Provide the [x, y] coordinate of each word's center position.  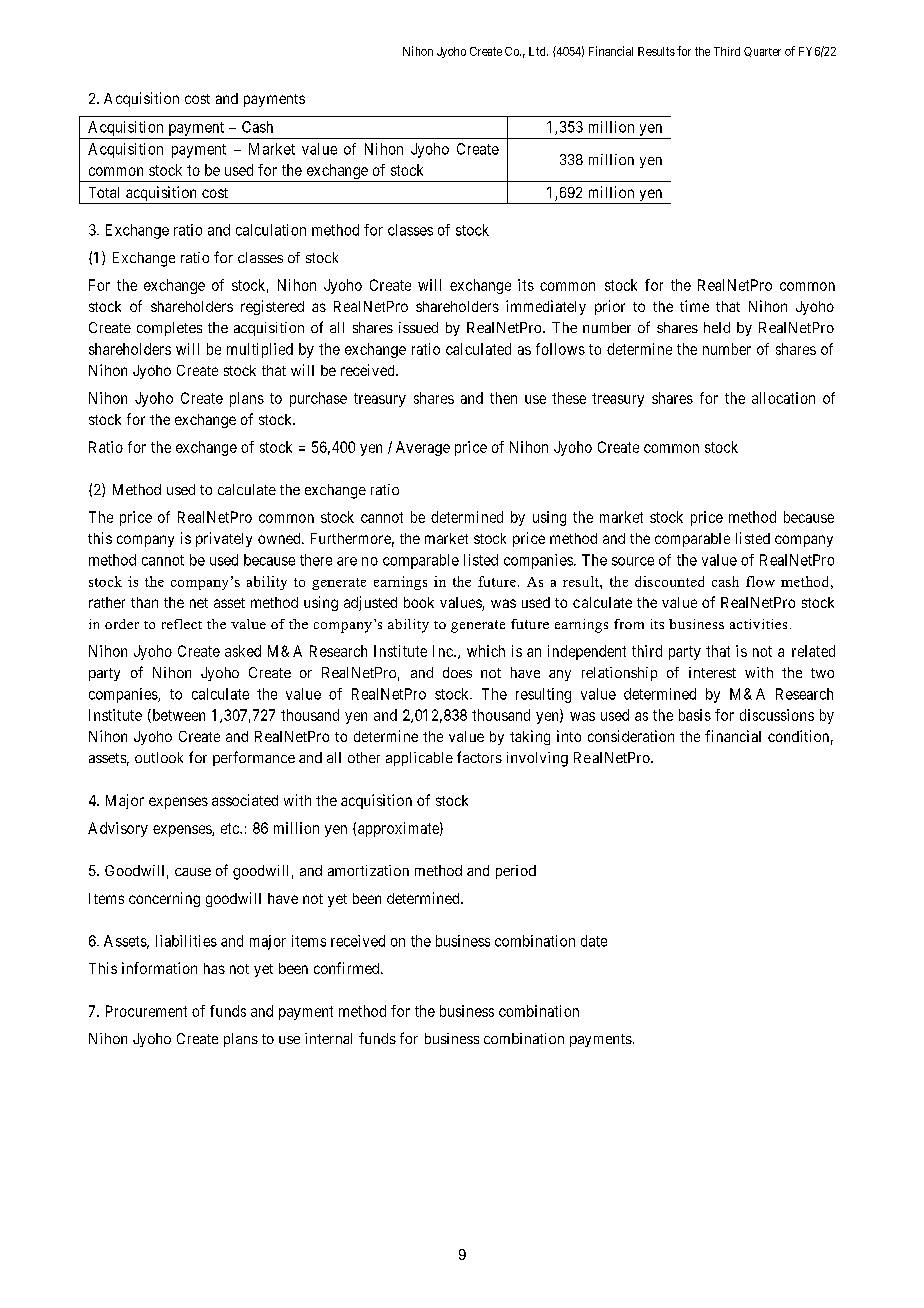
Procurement [146, 1011]
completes [169, 329]
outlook [159, 757]
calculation [271, 230]
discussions [777, 715]
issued [418, 327]
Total [104, 192]
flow [760, 581]
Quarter [762, 52]
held [717, 327]
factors [479, 757]
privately [224, 539]
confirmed [348, 968]
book [419, 602]
